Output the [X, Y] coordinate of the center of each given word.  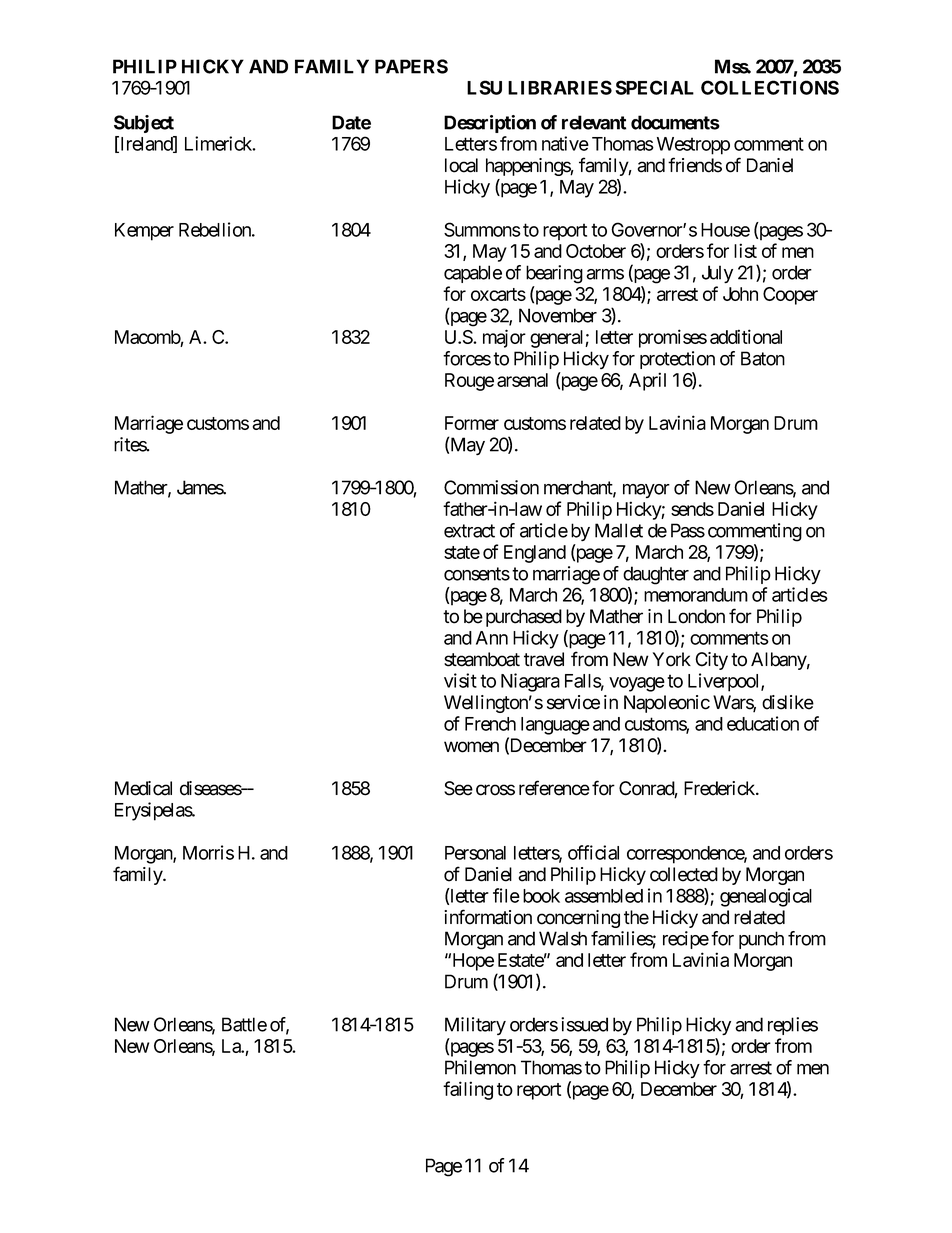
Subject [144, 124]
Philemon [480, 1067]
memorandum [696, 595]
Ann [492, 638]
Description [490, 124]
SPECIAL [654, 87]
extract [469, 531]
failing [468, 1090]
